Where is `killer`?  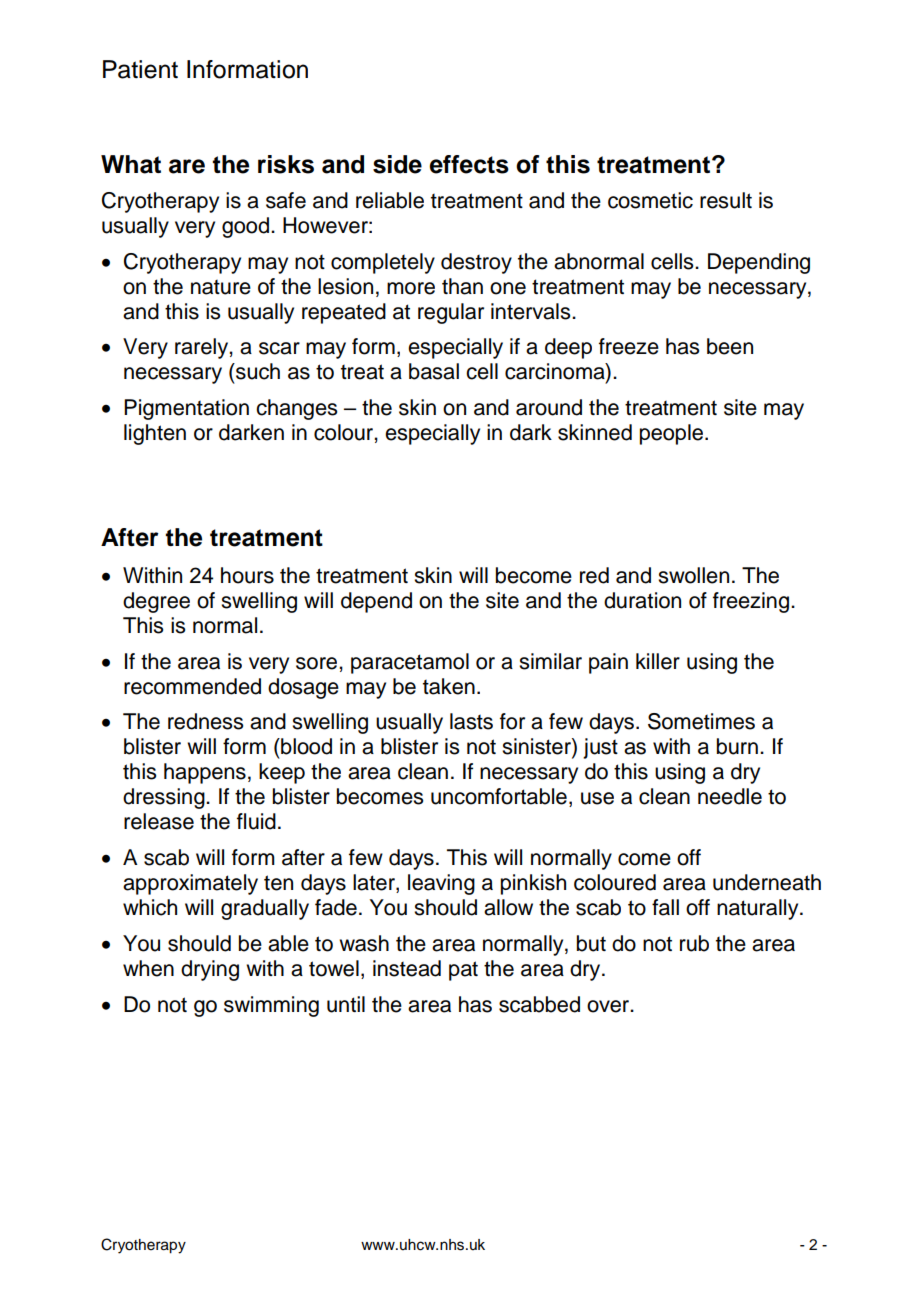 killer is located at coordinates (658, 661).
